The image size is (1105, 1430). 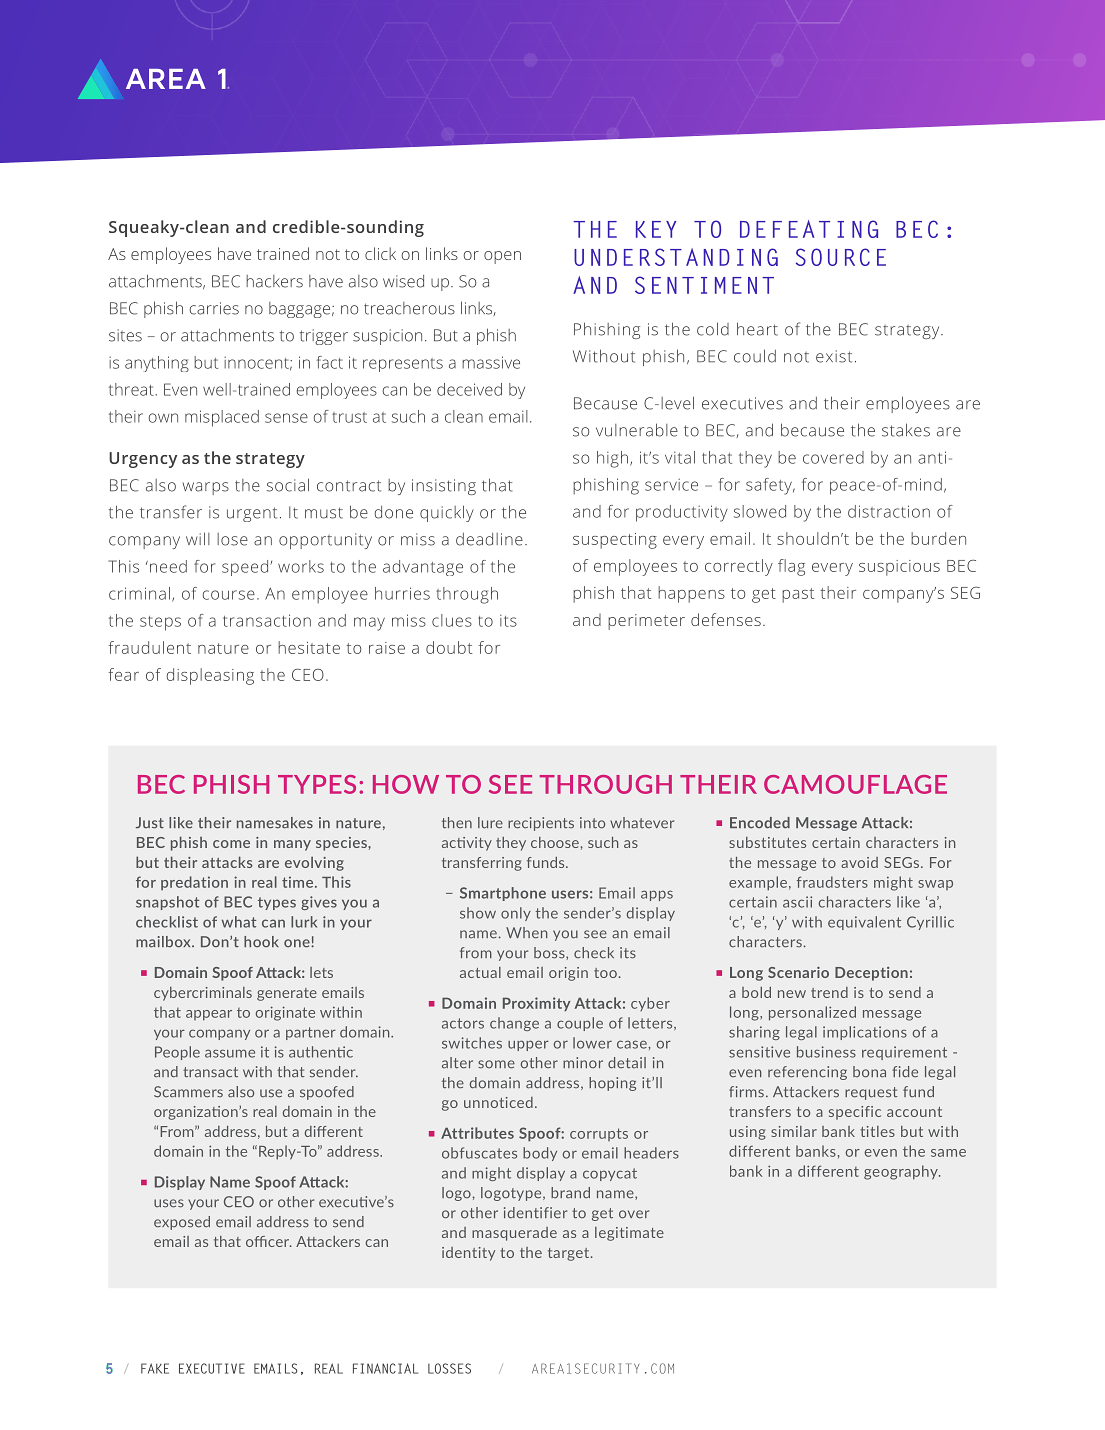 I want to click on past, so click(x=798, y=595).
